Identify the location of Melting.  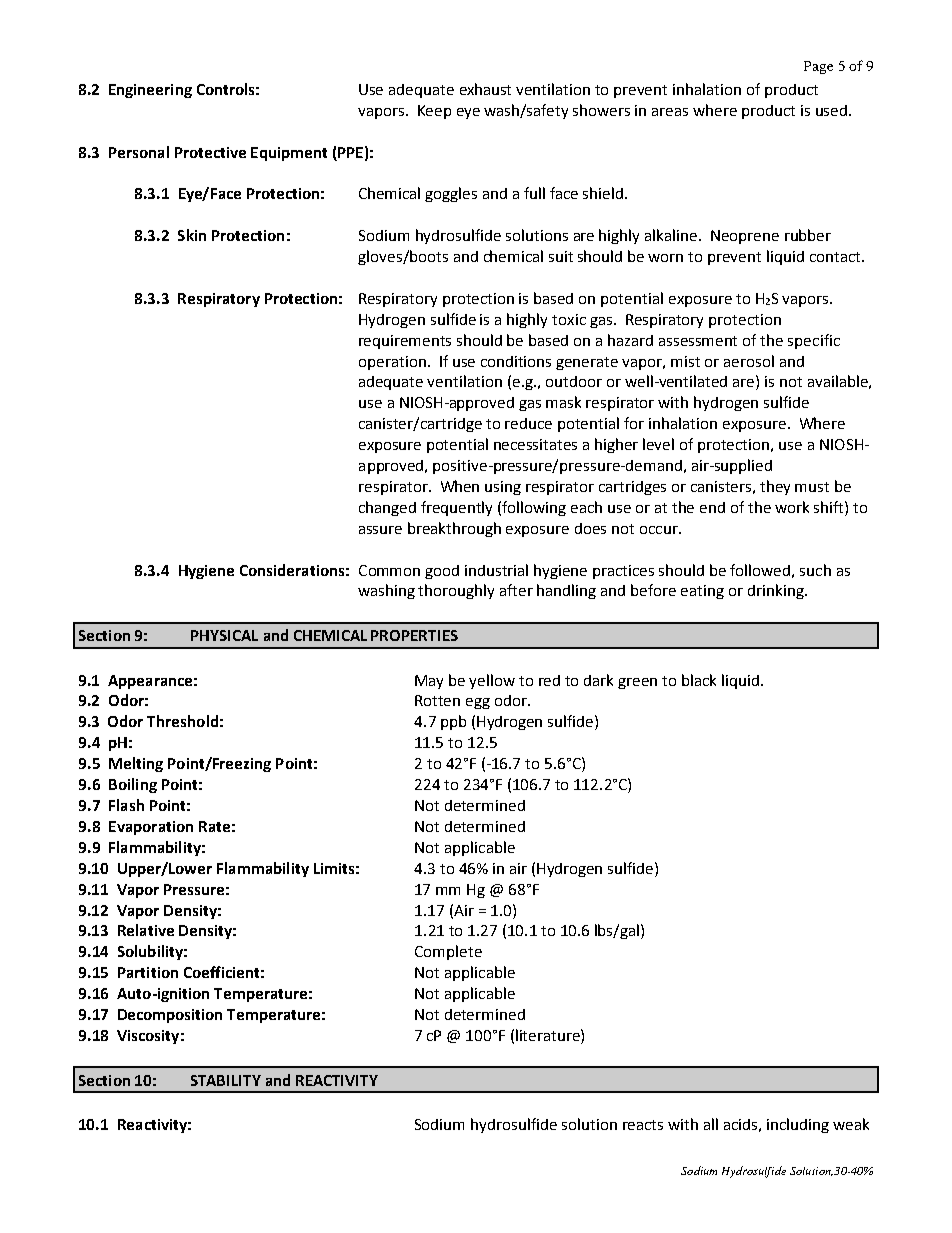
(136, 764).
